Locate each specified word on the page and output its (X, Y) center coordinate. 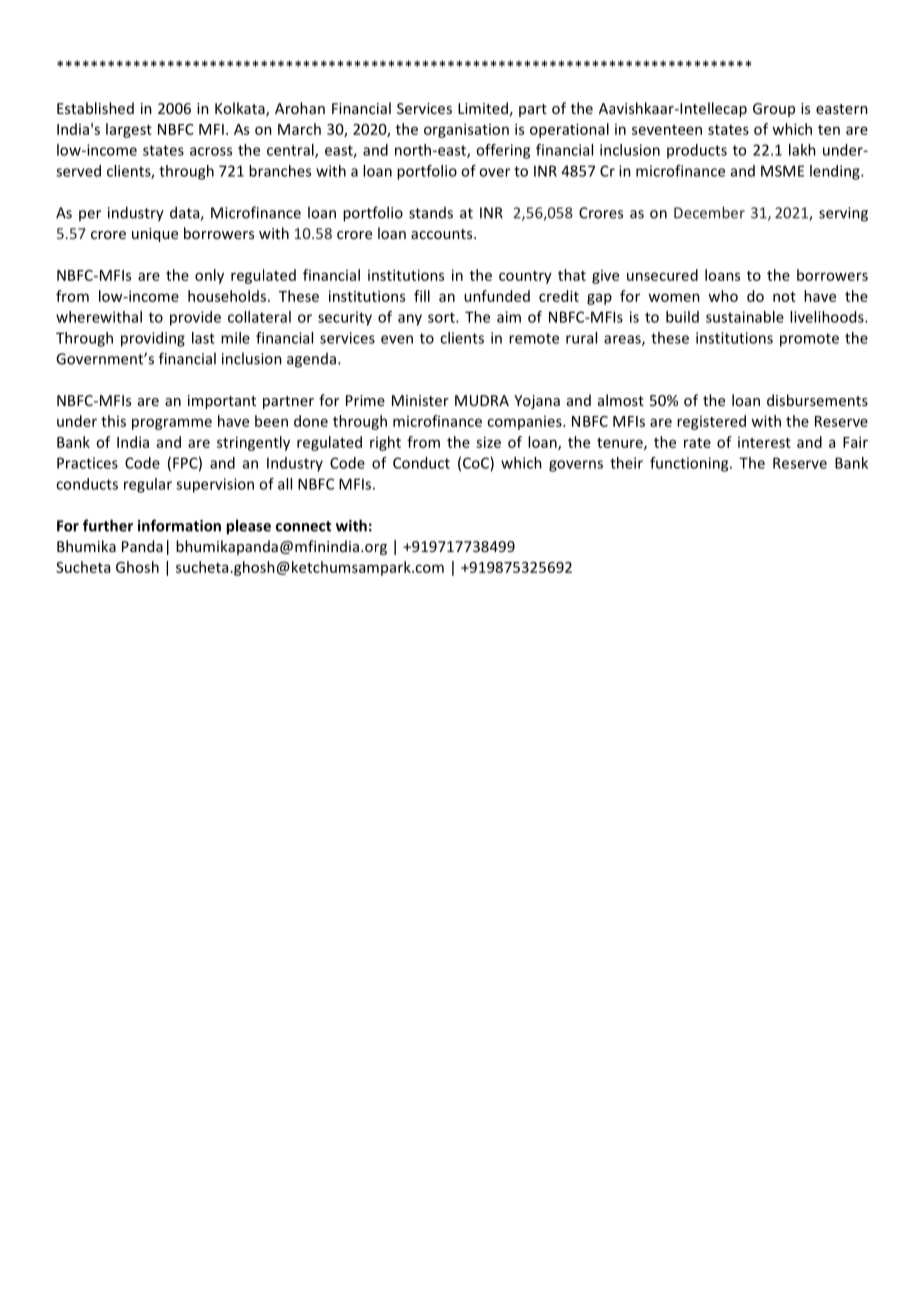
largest (129, 130)
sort (442, 317)
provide (195, 318)
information (179, 525)
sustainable (745, 317)
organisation (466, 130)
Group (774, 110)
